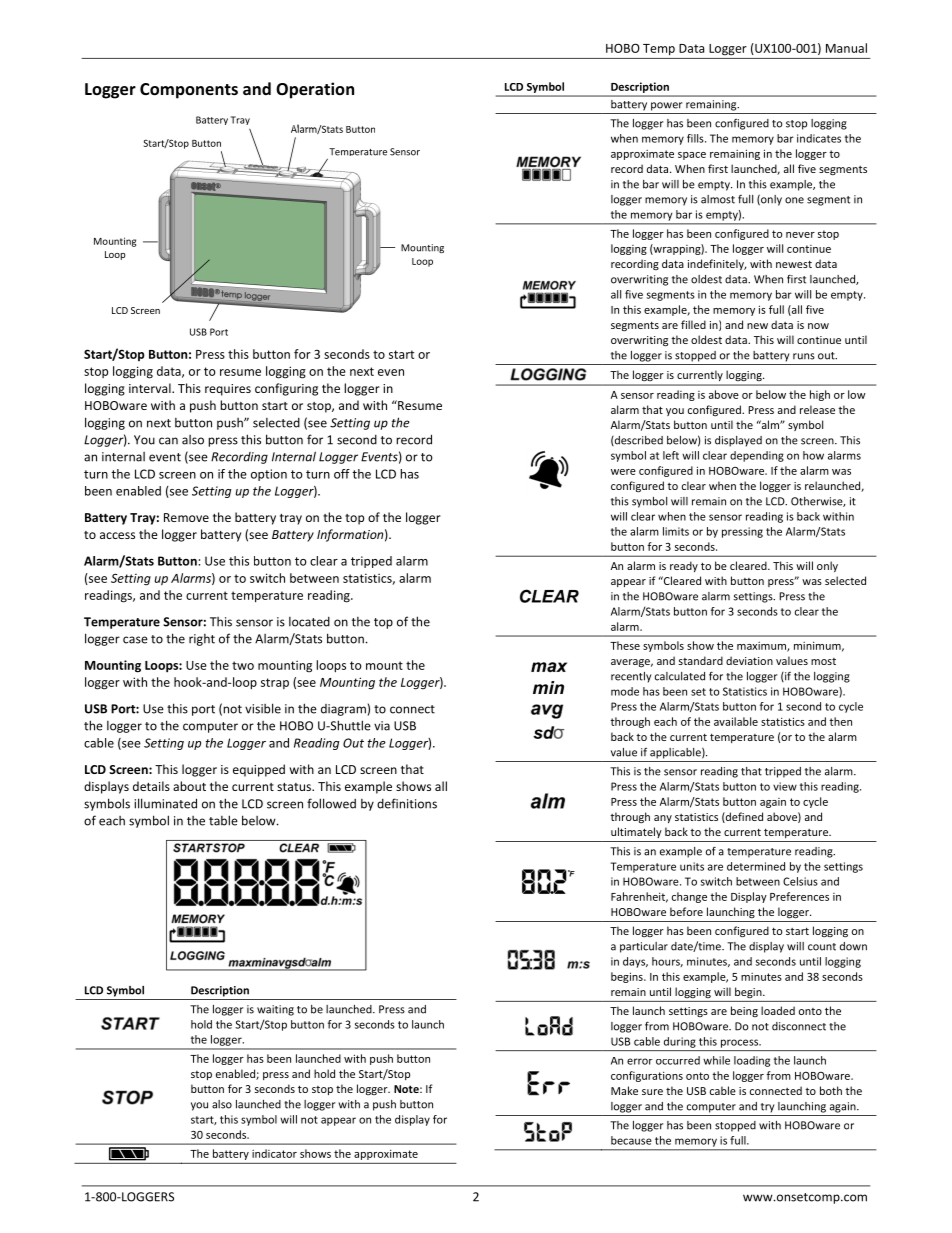 This document has height=1233, width=952. What do you see at coordinates (274, 1153) in the document?
I see `indicator` at bounding box center [274, 1153].
